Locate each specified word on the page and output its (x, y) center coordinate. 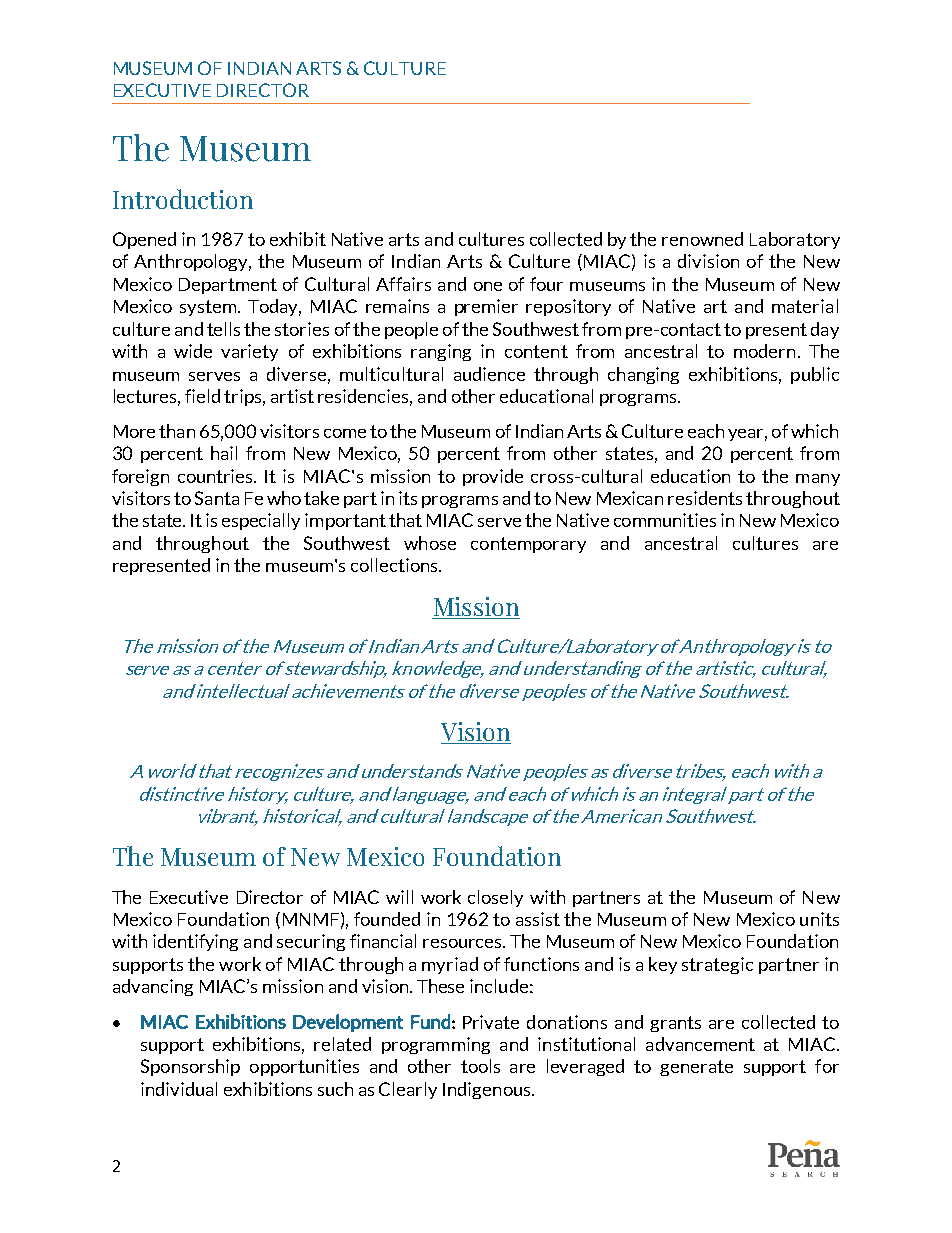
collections (395, 565)
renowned (702, 239)
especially (261, 521)
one (488, 286)
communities (665, 520)
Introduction (183, 199)
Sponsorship (190, 1067)
